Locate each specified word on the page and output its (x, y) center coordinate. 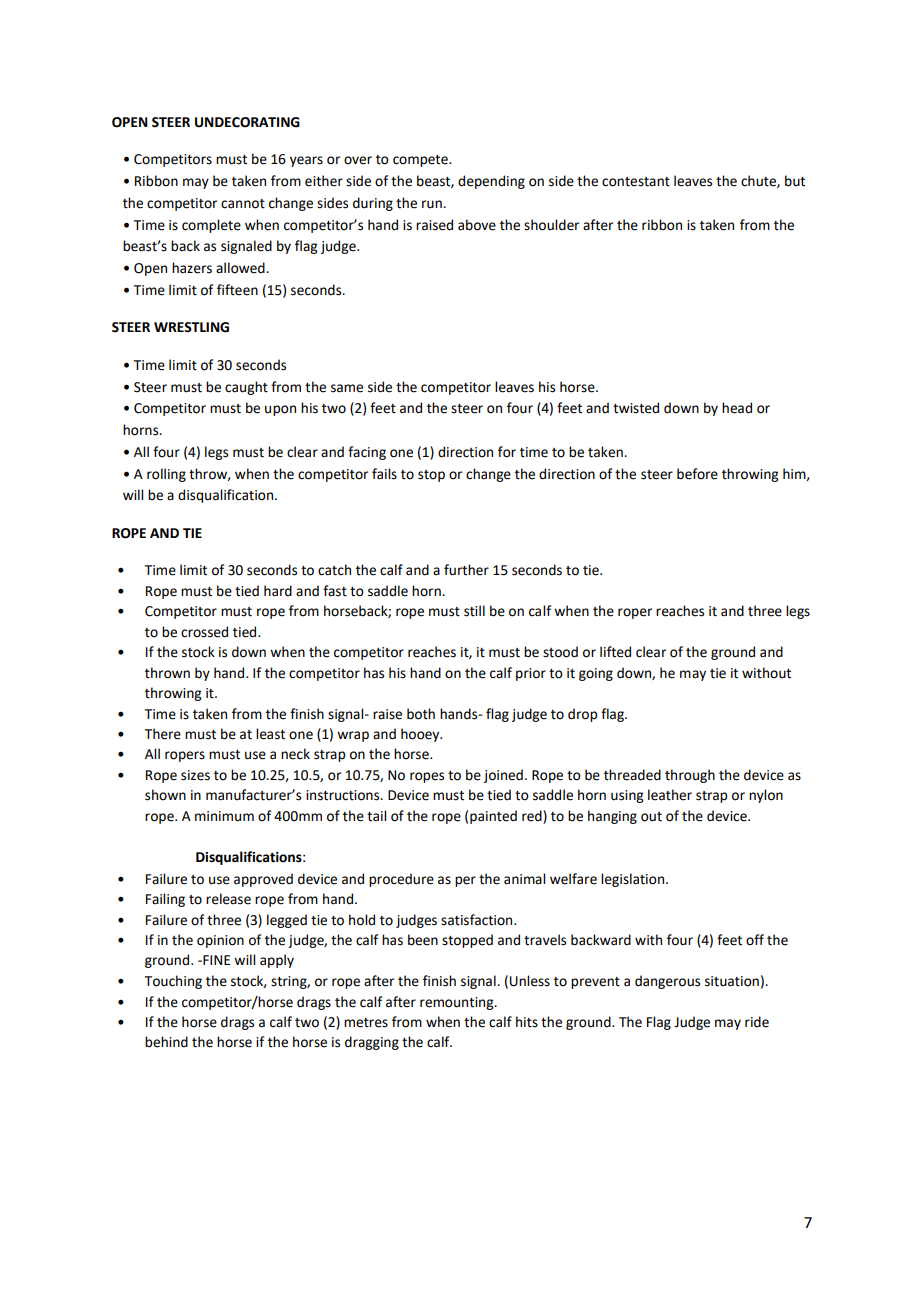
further (466, 570)
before (697, 474)
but (795, 181)
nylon (766, 796)
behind (166, 1042)
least (270, 734)
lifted (615, 652)
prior (531, 674)
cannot (243, 204)
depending (491, 182)
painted (493, 817)
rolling (166, 475)
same (347, 388)
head (737, 408)
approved (263, 880)
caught (246, 388)
